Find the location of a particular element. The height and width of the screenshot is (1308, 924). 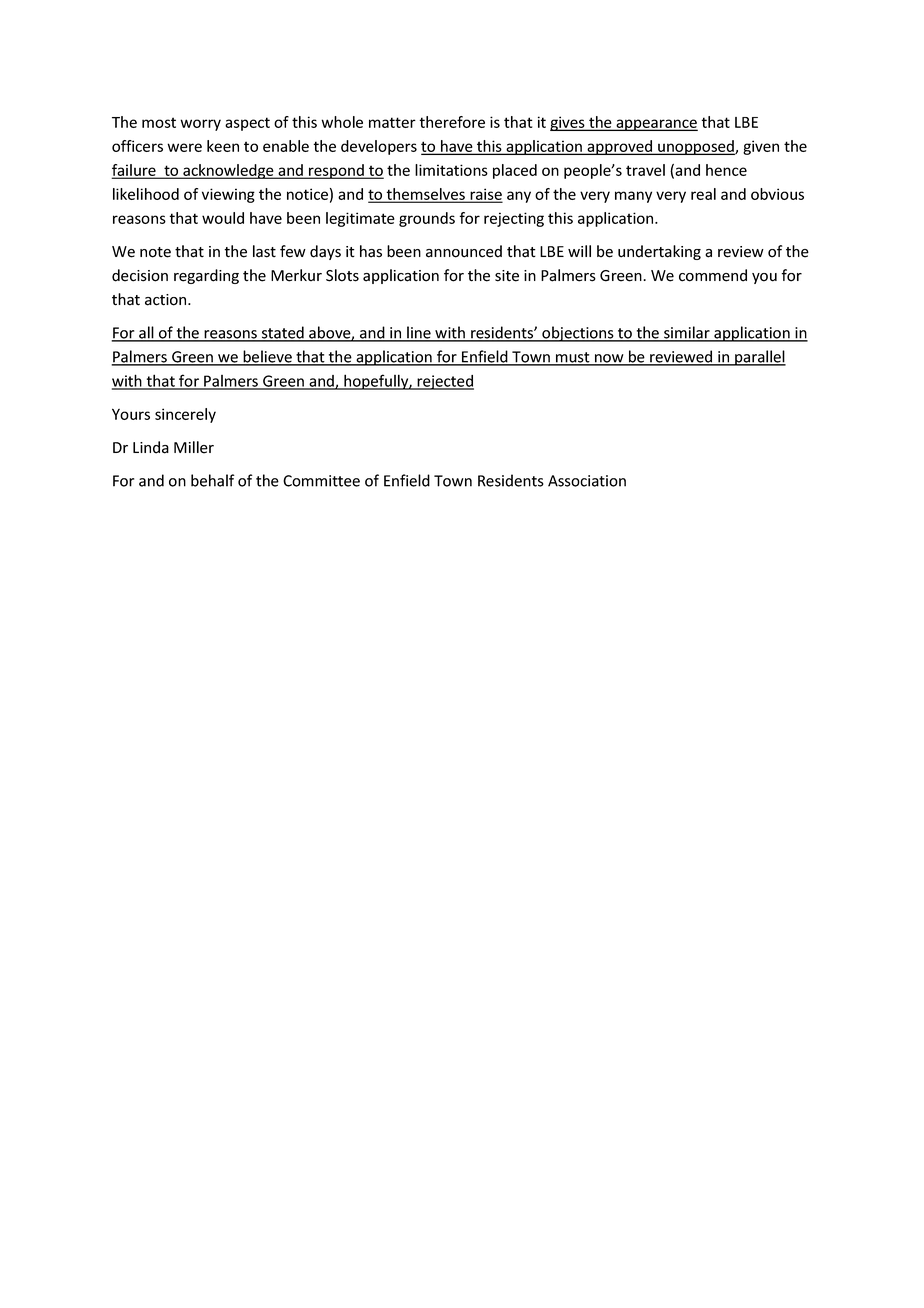

line is located at coordinates (419, 333).
